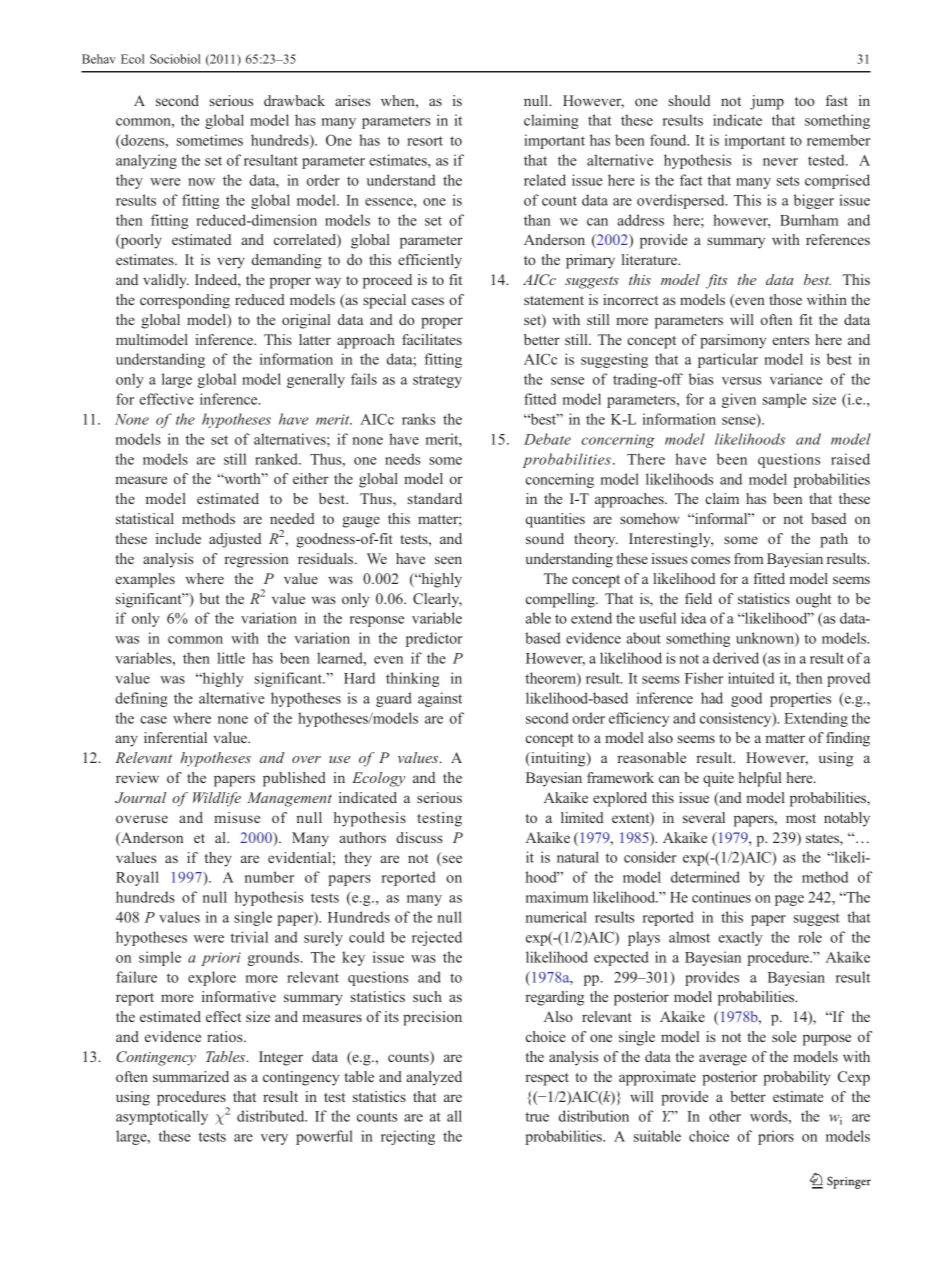 This document has width=952, height=1265. Describe the element at coordinates (430, 261) in the document. I see `efficiently` at that location.
